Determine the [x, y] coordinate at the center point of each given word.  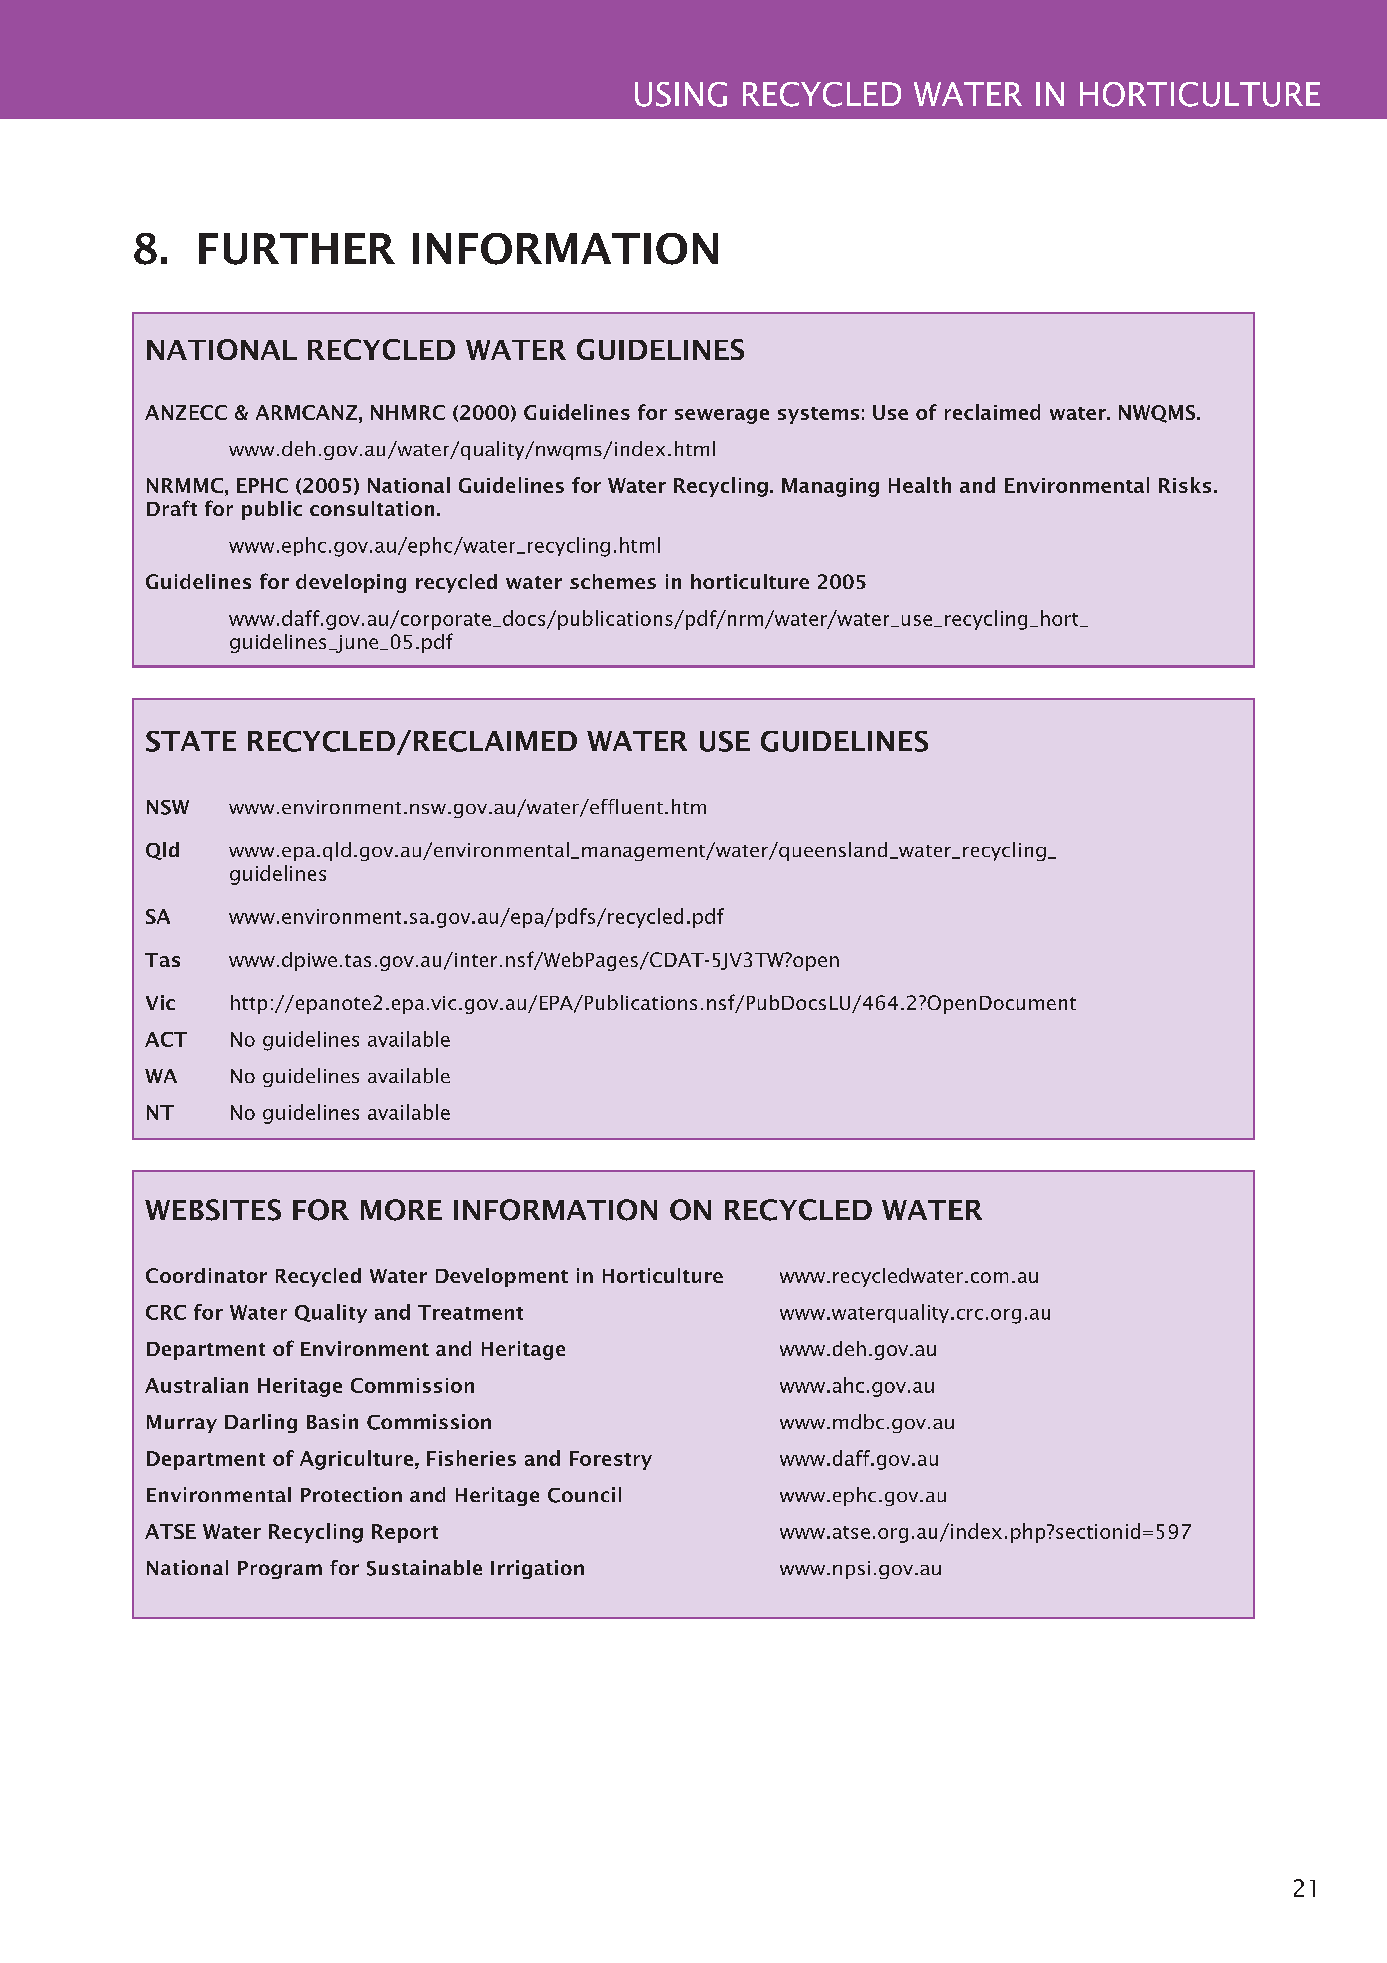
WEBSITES [213, 1210]
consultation [372, 508]
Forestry [611, 1460]
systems [818, 415]
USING [681, 94]
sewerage [722, 416]
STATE [191, 741]
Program [280, 1570]
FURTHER [297, 249]
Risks [1185, 485]
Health [920, 485]
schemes [613, 581]
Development [502, 1277]
